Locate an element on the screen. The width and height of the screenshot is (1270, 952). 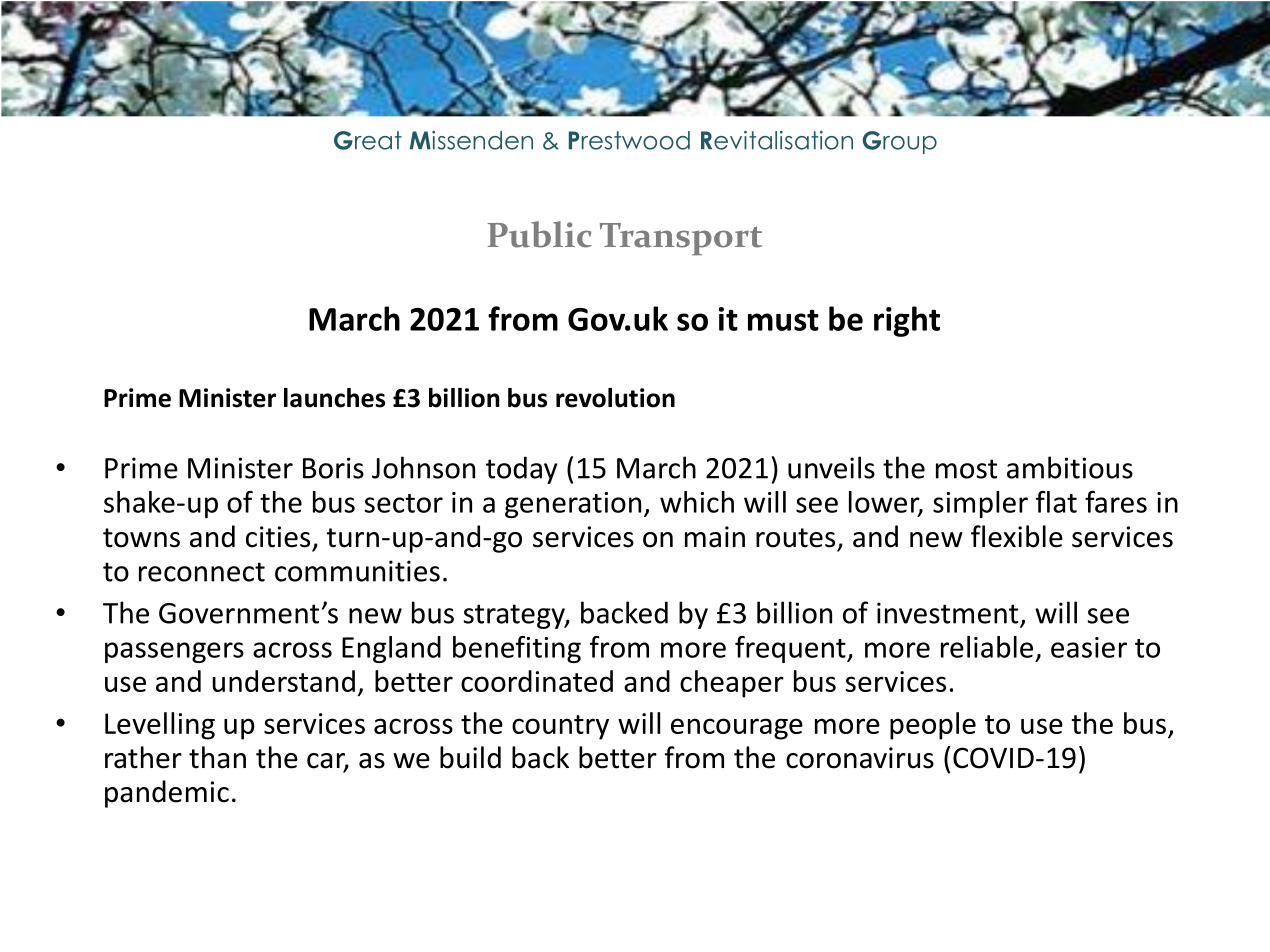
coronavirus is located at coordinates (860, 758).
